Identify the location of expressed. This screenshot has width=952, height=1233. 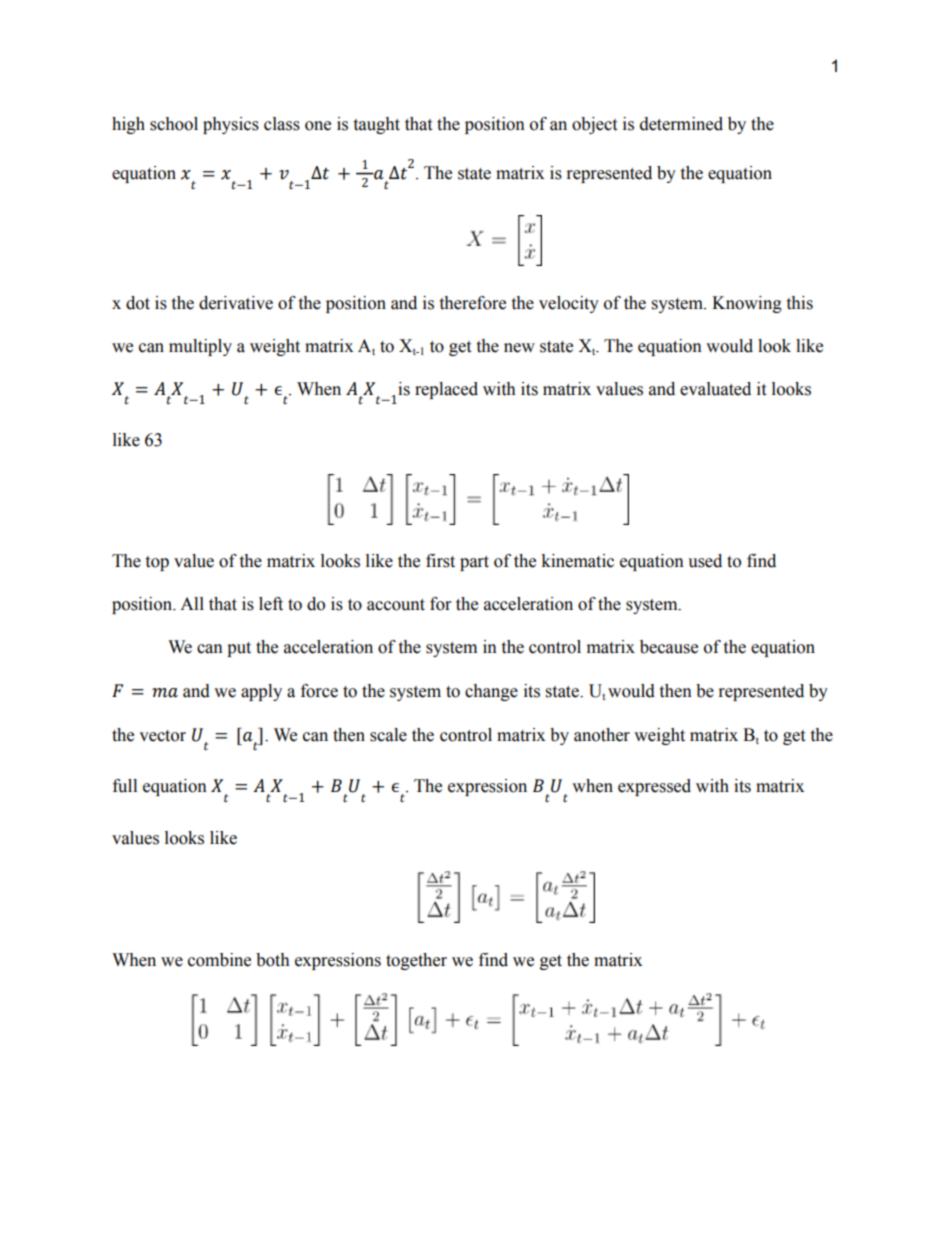
(654, 787).
